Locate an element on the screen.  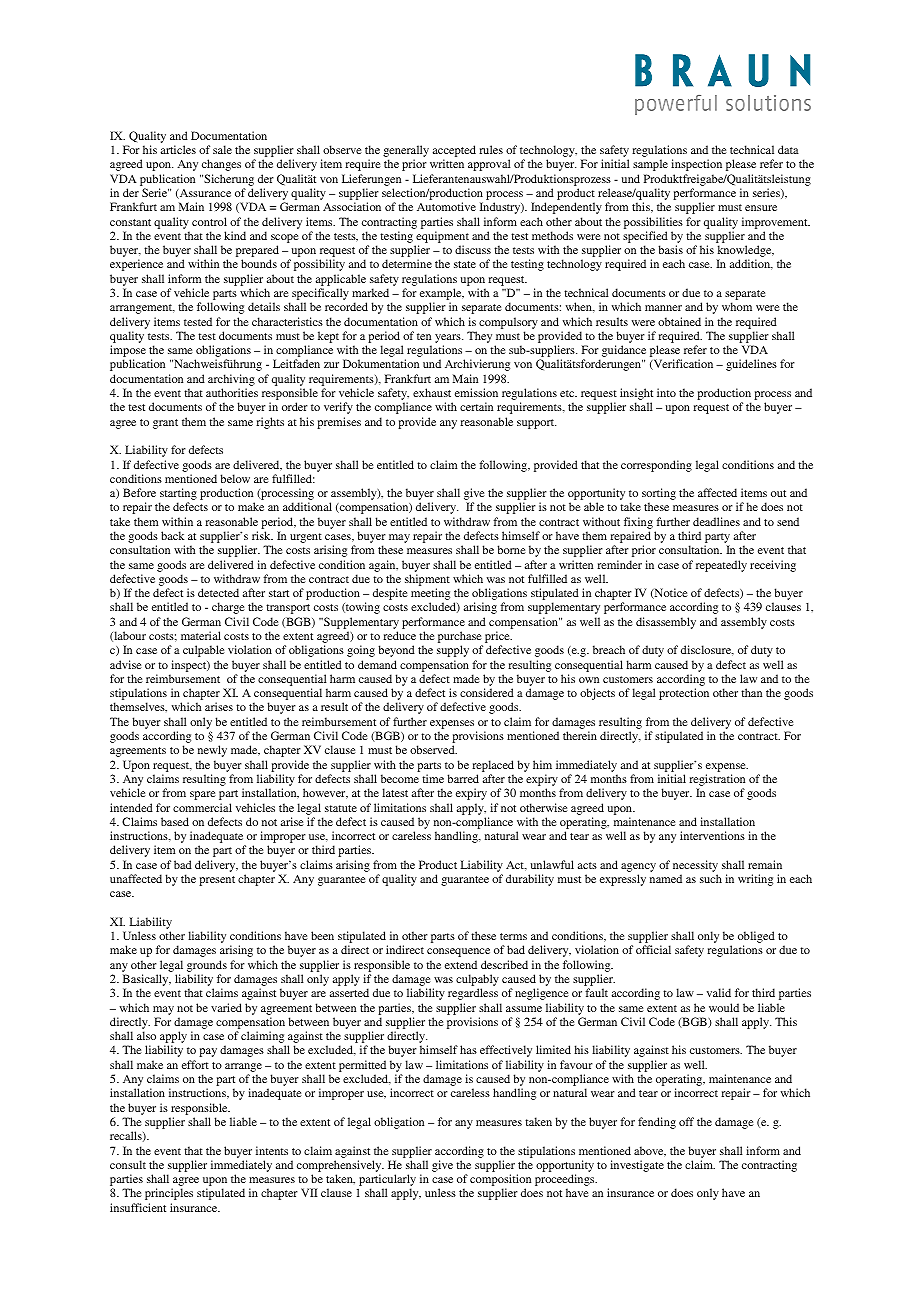
changes is located at coordinates (221, 165).
